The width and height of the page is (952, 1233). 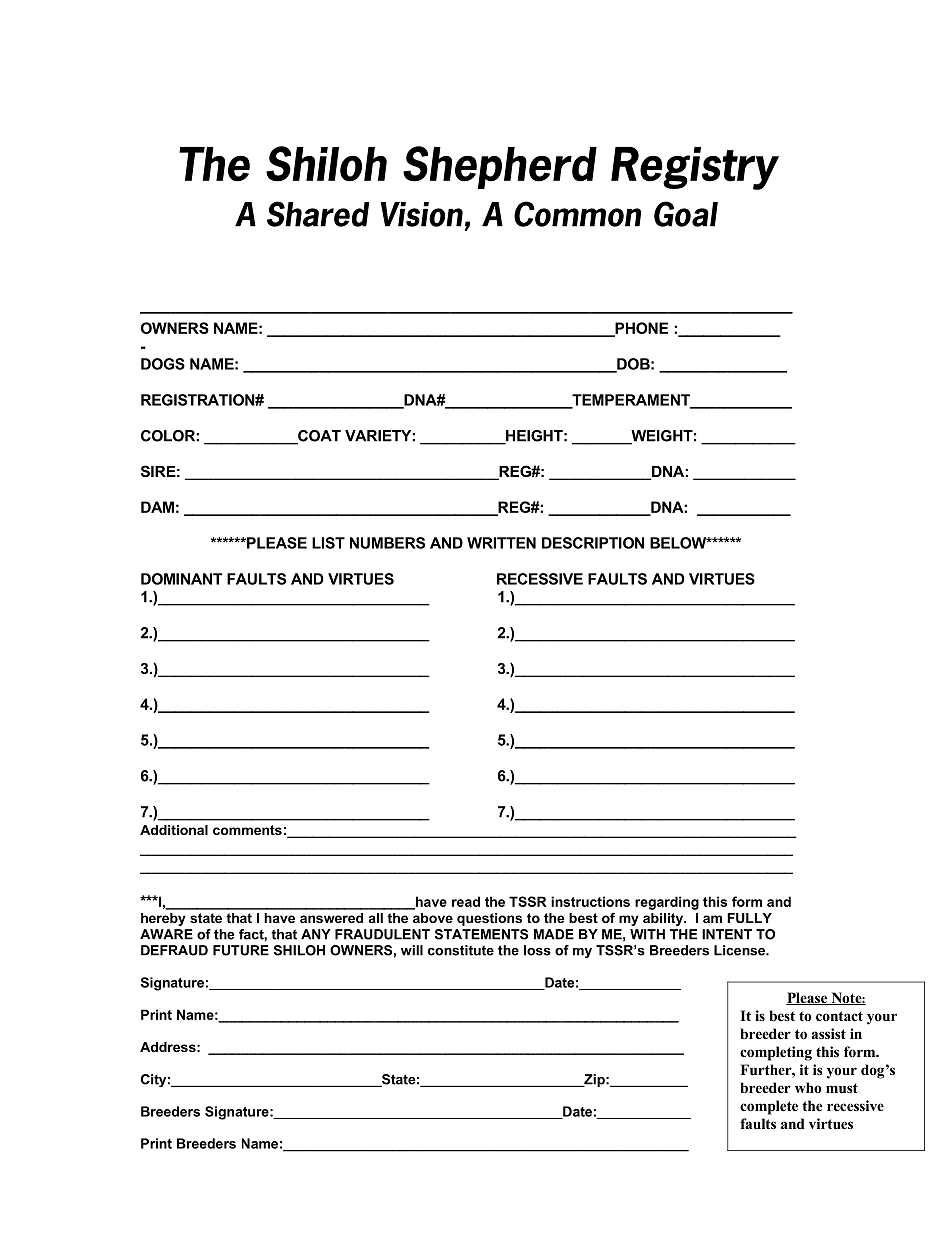 I want to click on loss, so click(x=537, y=950).
